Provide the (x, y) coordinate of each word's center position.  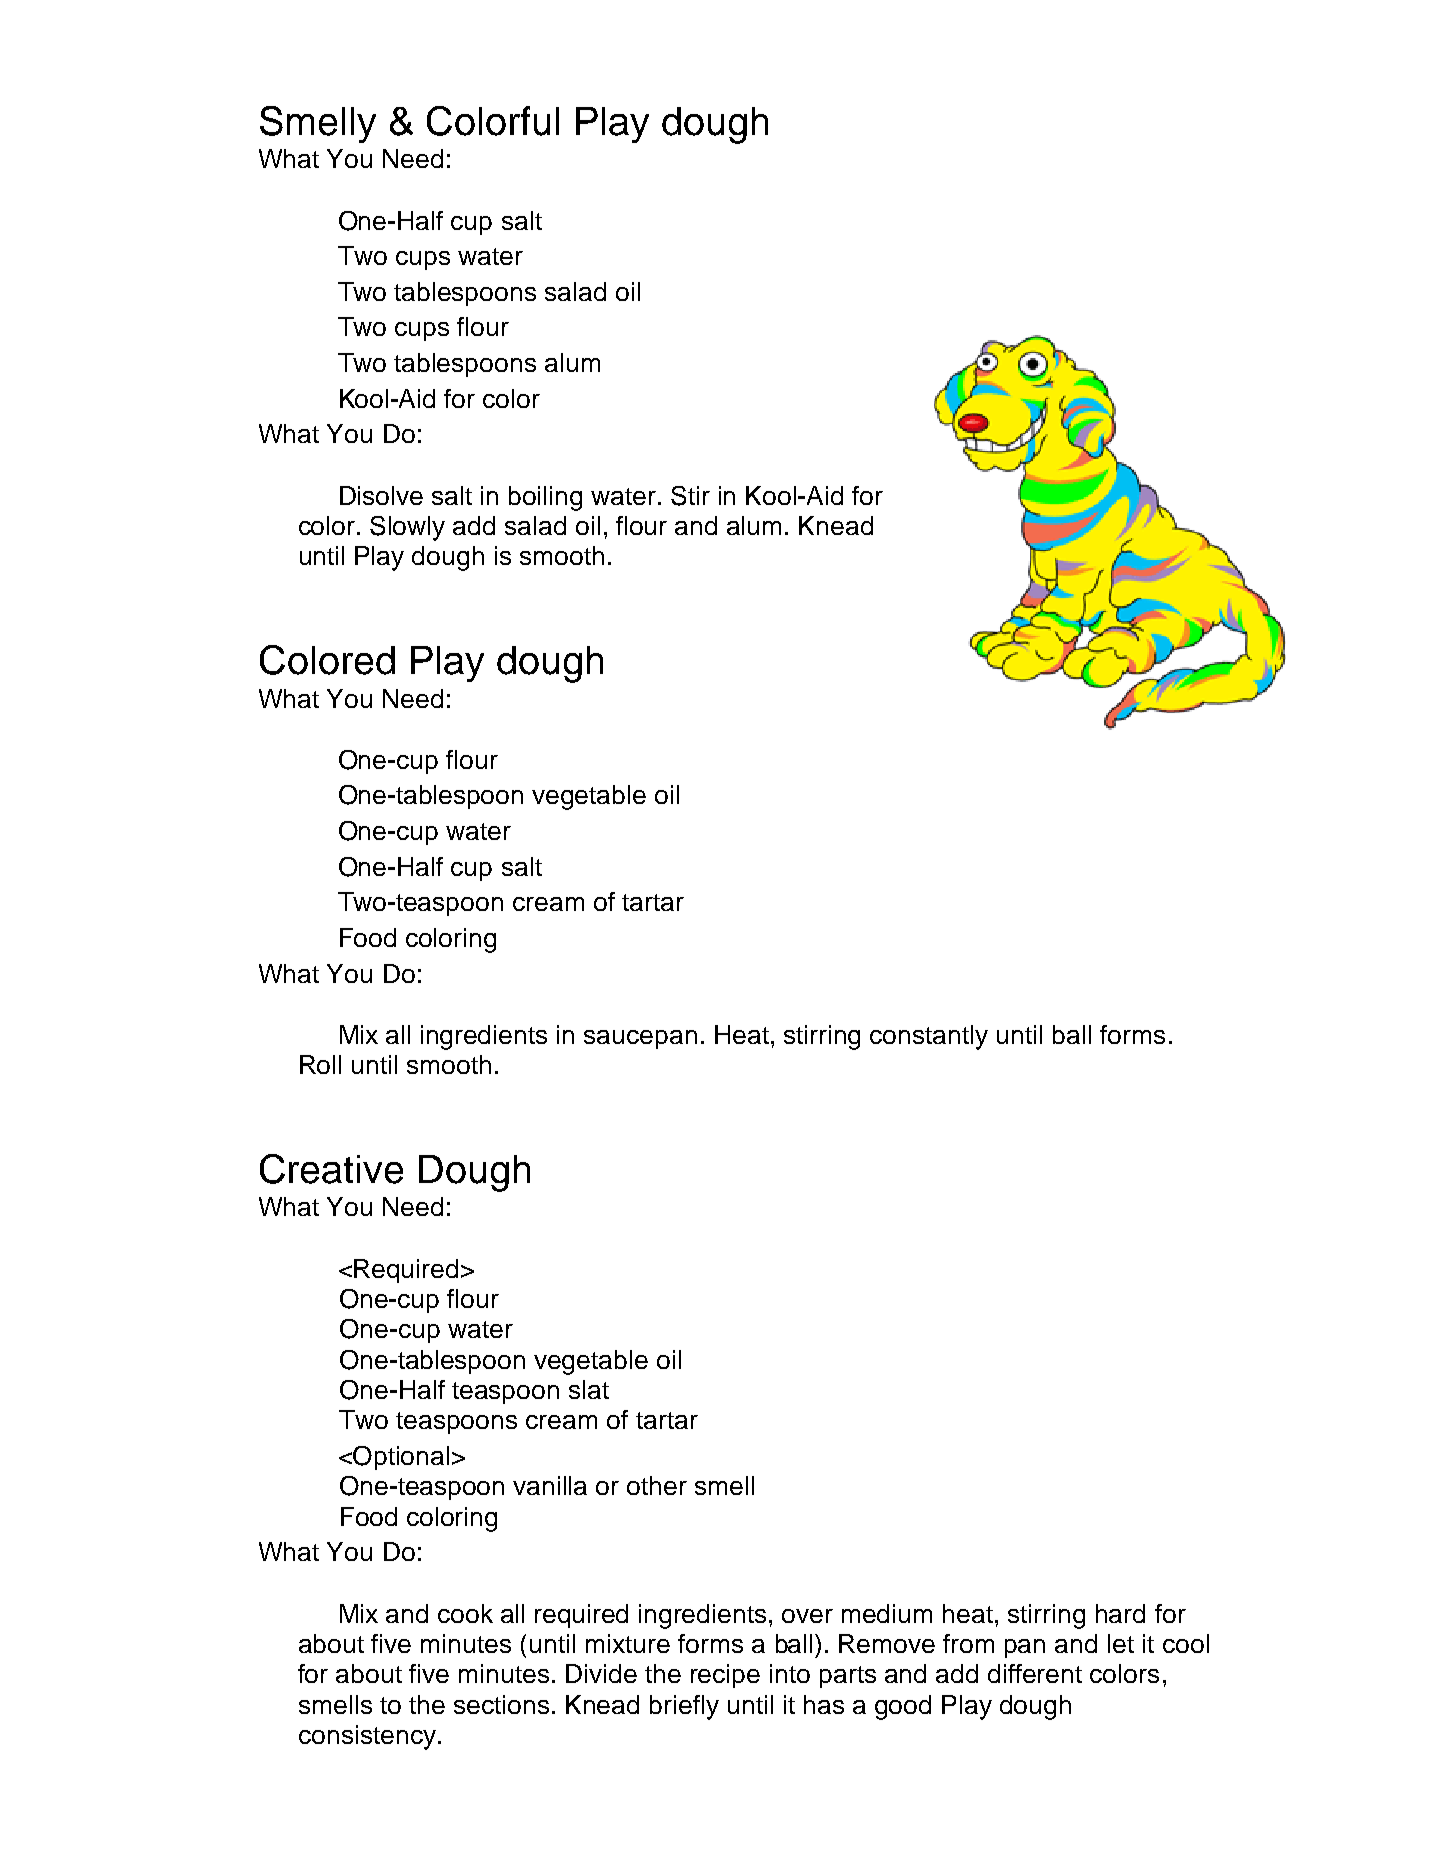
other (657, 1485)
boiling (545, 498)
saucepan (640, 1039)
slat (589, 1389)
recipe (725, 1676)
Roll (320, 1064)
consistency (367, 1737)
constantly (929, 1037)
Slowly (407, 528)
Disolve (381, 495)
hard (1120, 1613)
